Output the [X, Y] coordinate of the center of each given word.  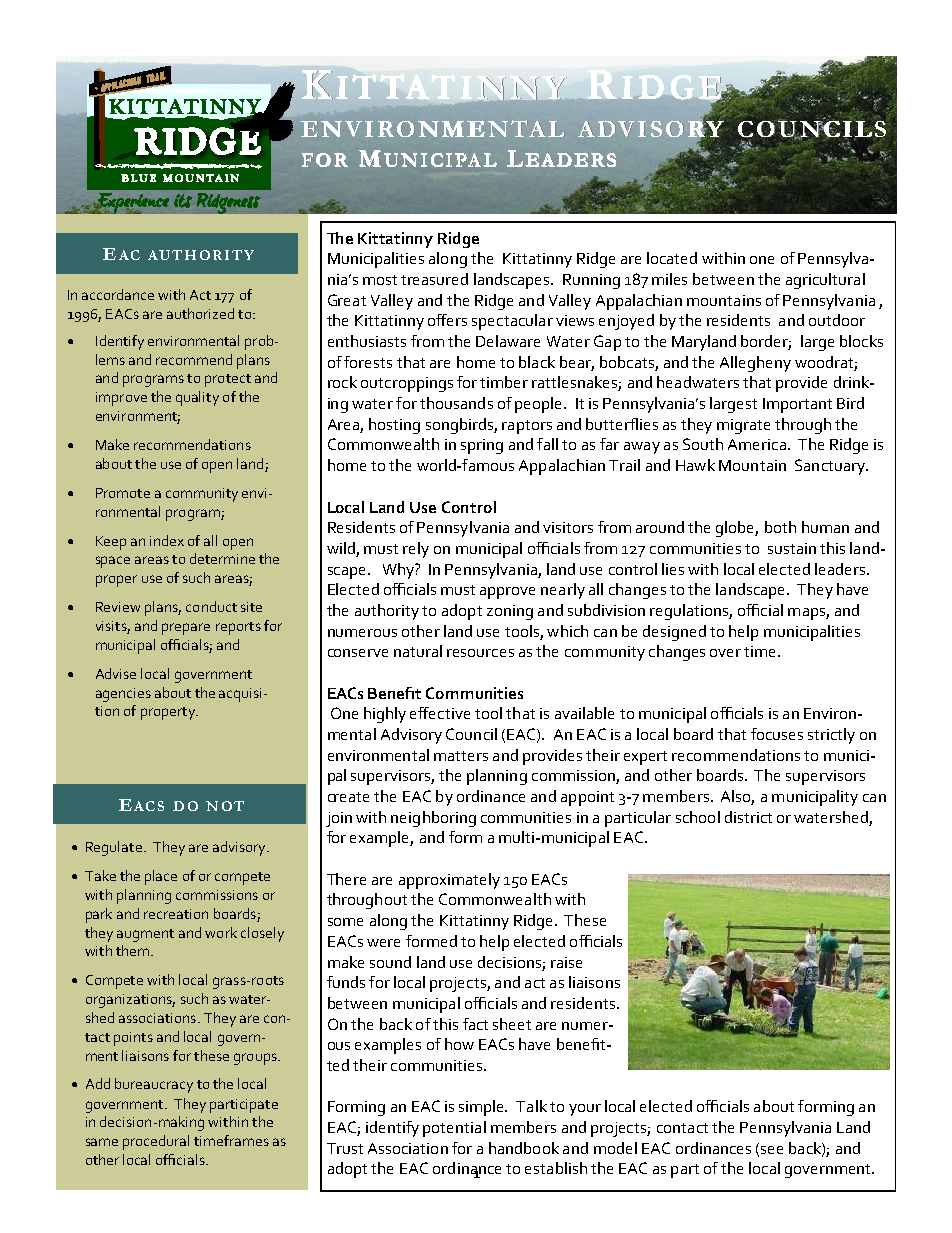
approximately [449, 881]
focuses [777, 734]
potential [454, 1129]
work [221, 932]
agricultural [825, 281]
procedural [156, 1142]
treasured [434, 279]
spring [482, 446]
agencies [123, 695]
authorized [200, 313]
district [748, 817]
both [780, 527]
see [772, 1150]
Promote [123, 493]
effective [440, 713]
